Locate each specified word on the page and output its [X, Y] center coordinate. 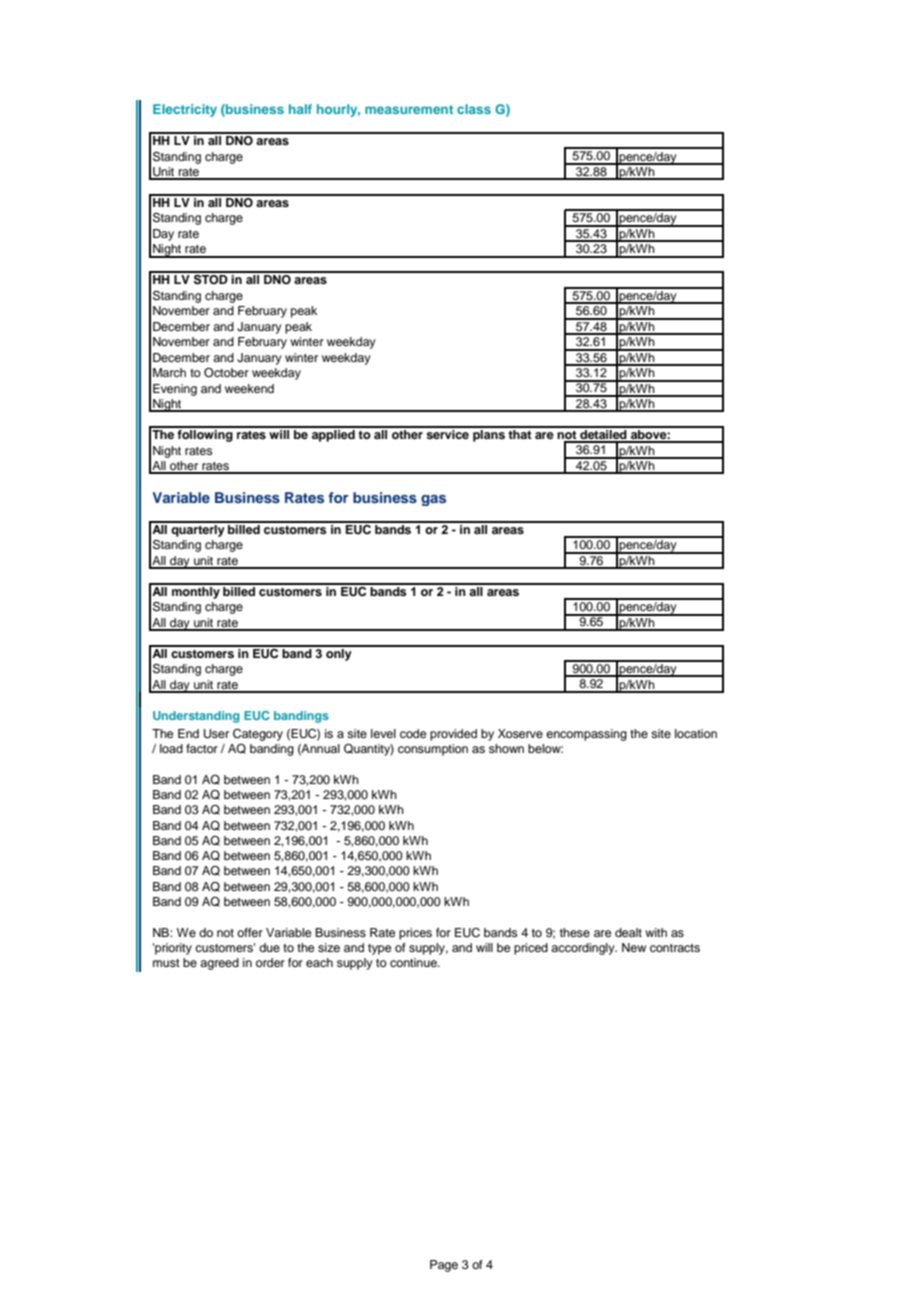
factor [202, 748]
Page [444, 1266]
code [413, 733]
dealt [628, 932]
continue [414, 962]
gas [433, 500]
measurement [409, 109]
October [226, 373]
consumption [433, 750]
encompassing [586, 735]
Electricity [185, 110]
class [474, 109]
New [634, 947]
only [339, 653]
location [696, 733]
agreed [219, 964]
